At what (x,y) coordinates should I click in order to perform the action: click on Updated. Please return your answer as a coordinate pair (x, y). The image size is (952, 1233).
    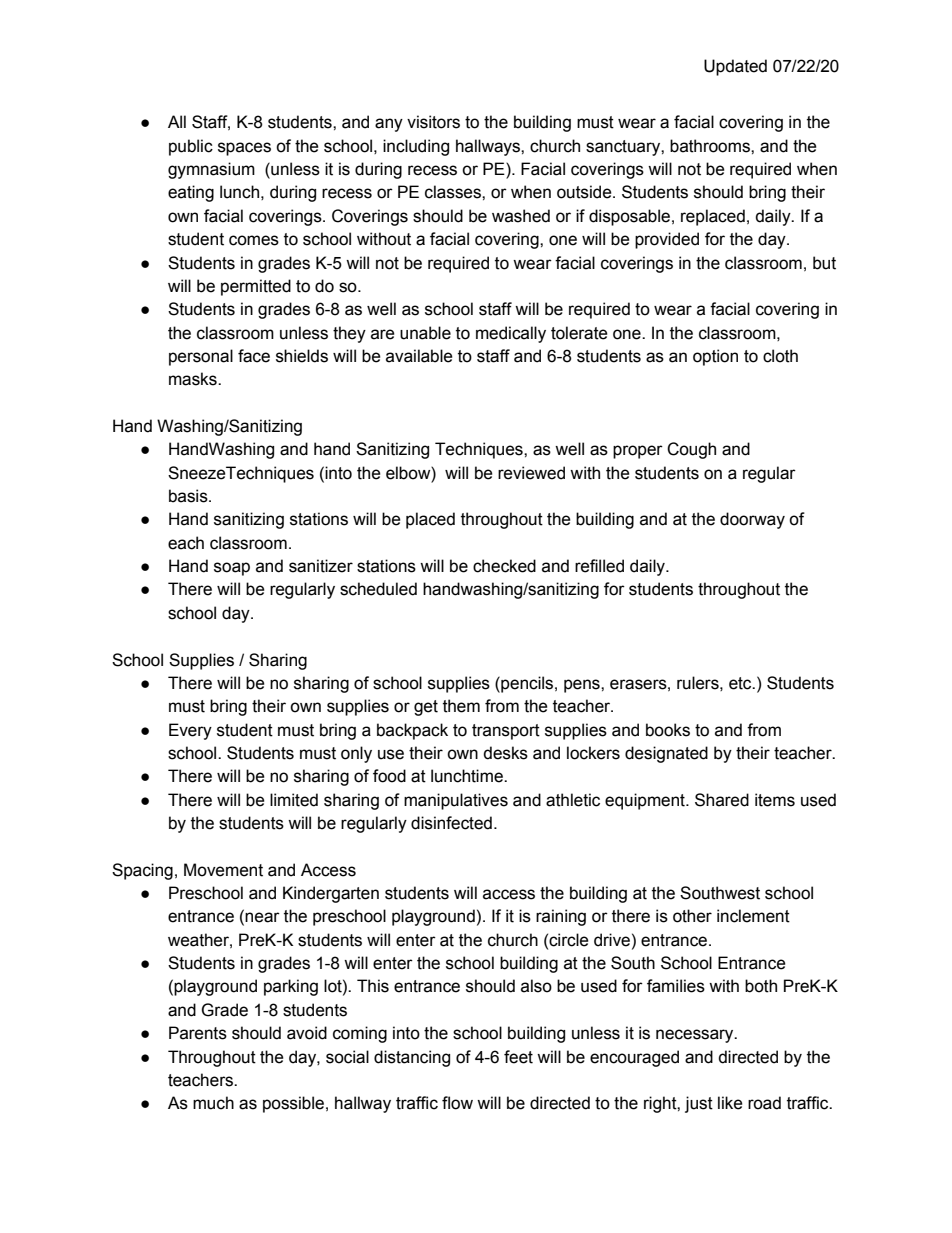
    Looking at the image, I should click on (735, 67).
